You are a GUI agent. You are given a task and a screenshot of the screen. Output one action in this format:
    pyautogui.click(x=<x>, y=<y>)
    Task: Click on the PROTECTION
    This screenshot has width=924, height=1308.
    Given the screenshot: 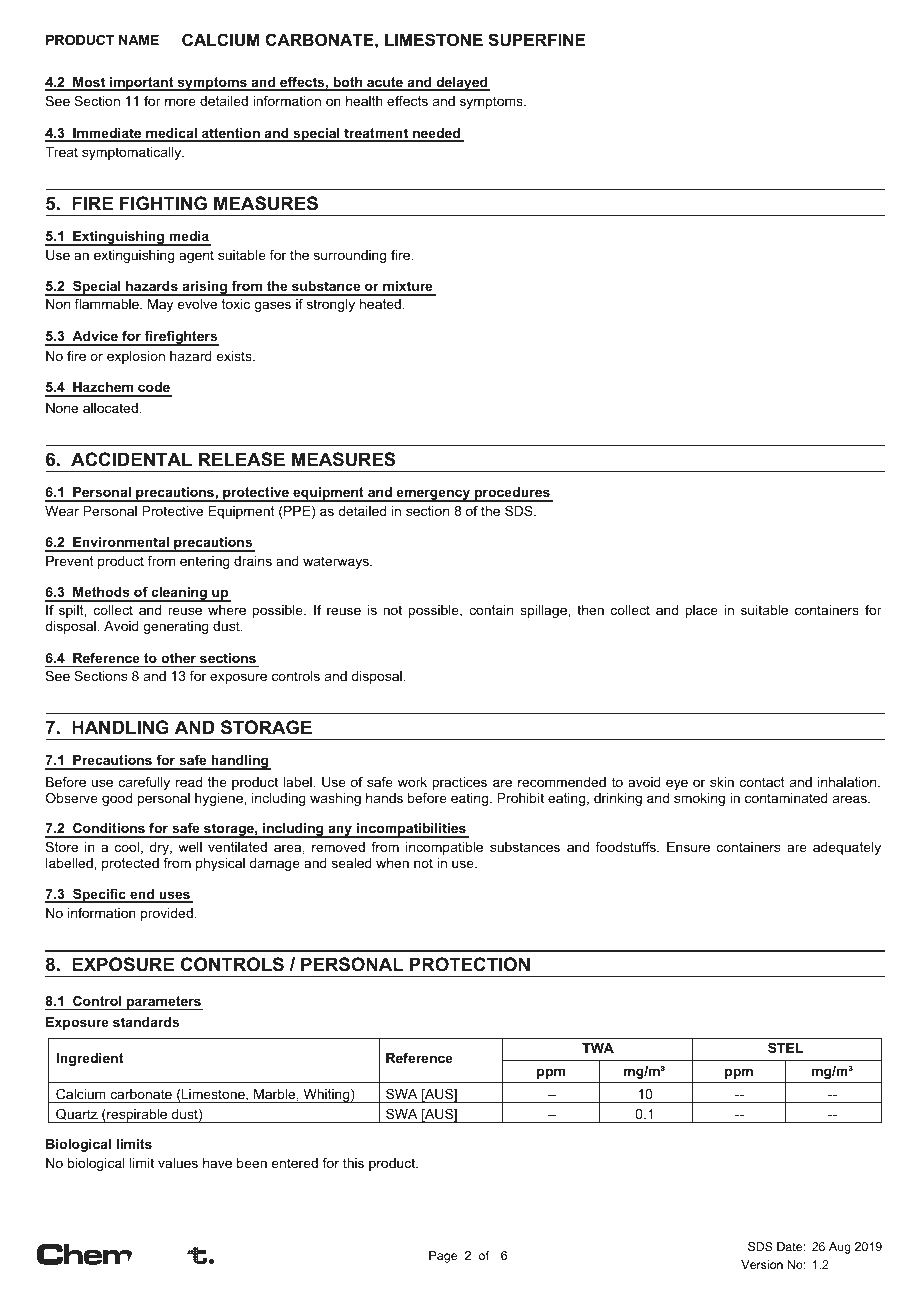 What is the action you would take?
    pyautogui.click(x=470, y=964)
